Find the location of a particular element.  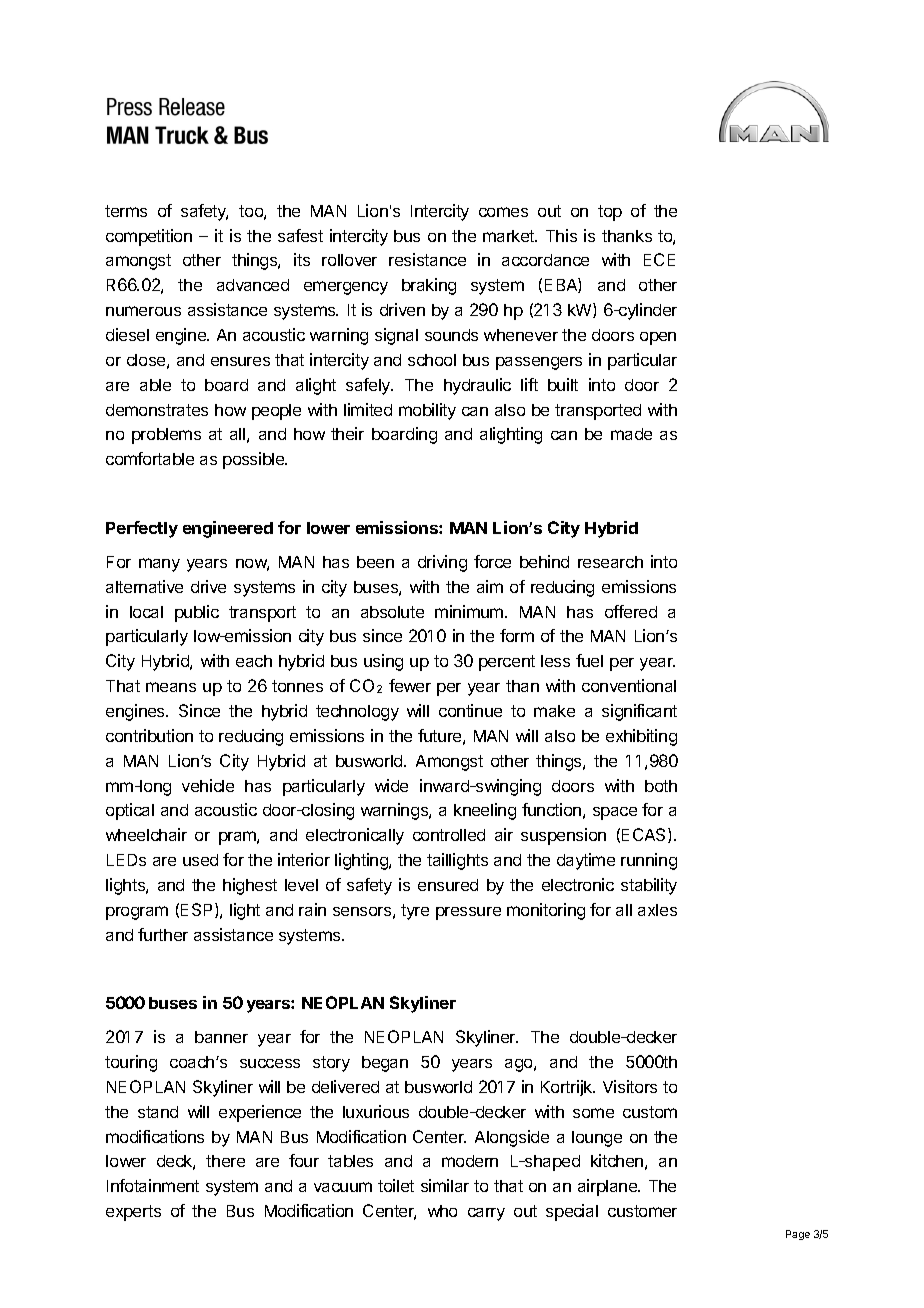

Infotainment is located at coordinates (153, 1185).
